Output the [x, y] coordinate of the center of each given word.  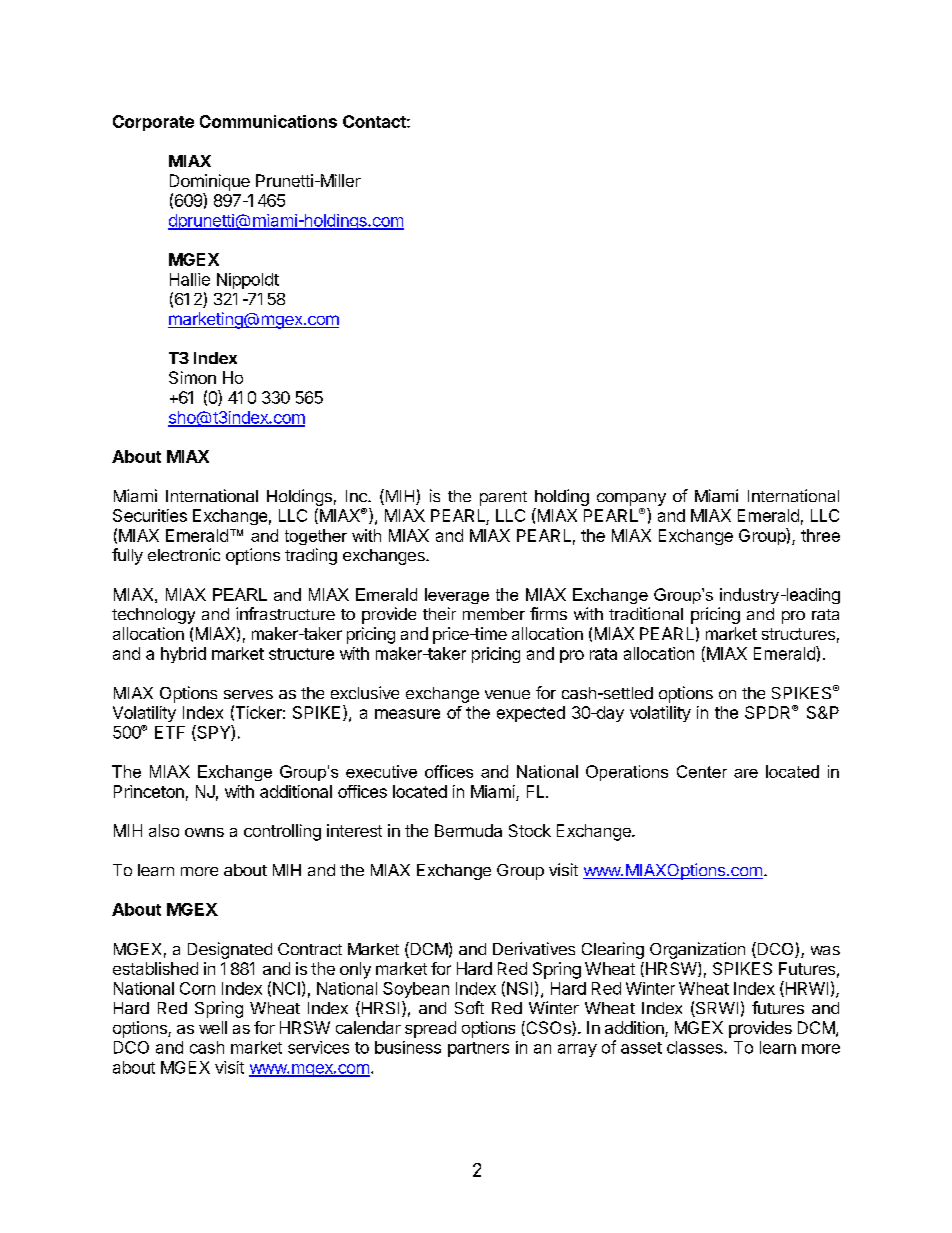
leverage [457, 596]
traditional [646, 613]
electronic [184, 554]
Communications [268, 121]
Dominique [210, 182]
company [631, 499]
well [213, 1027]
